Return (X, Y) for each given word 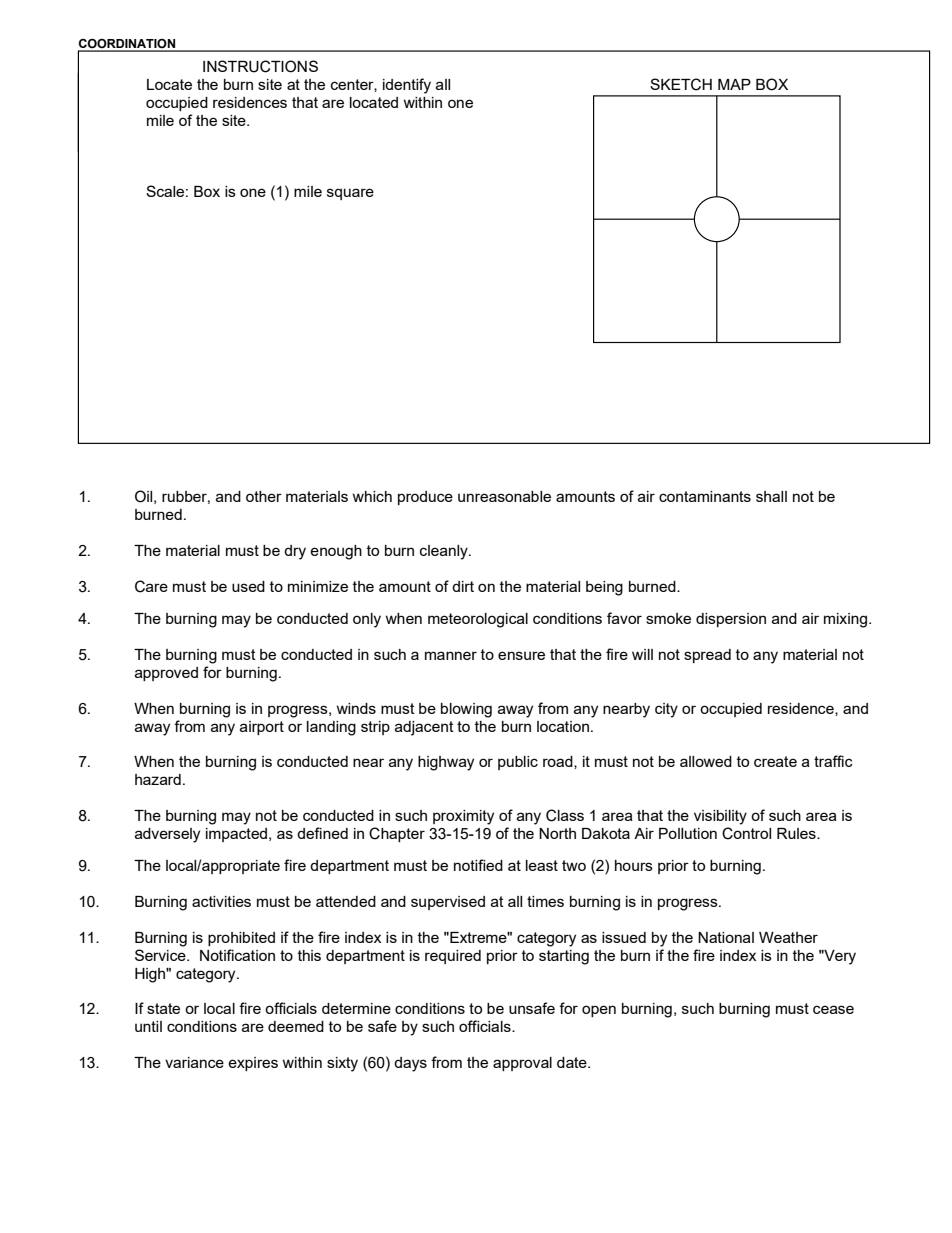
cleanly (445, 552)
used (248, 586)
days (410, 1064)
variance (194, 1062)
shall (771, 496)
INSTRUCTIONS (260, 66)
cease (833, 1009)
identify (407, 86)
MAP (734, 84)
